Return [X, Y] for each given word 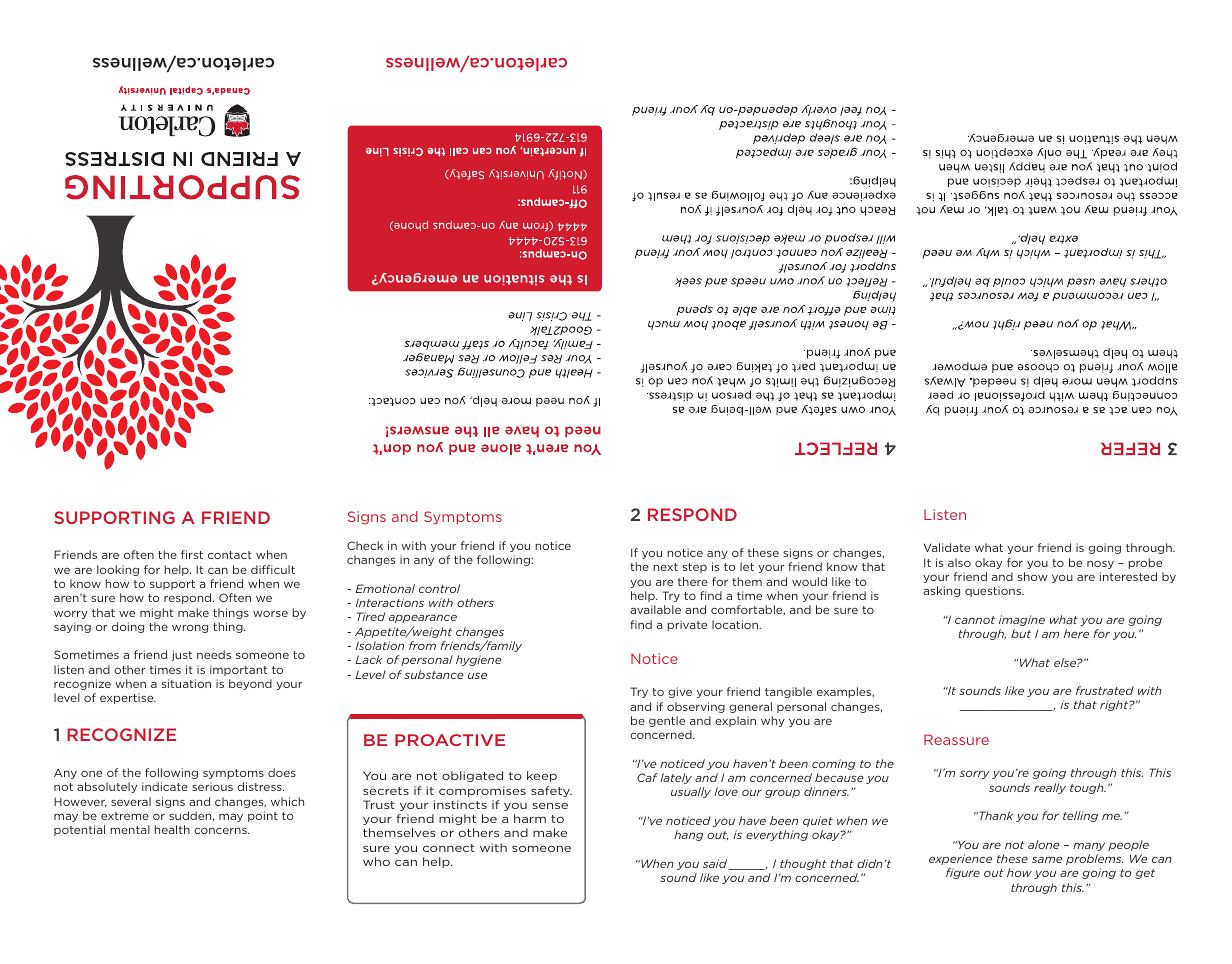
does [282, 772]
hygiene [478, 660]
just [181, 655]
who [376, 861]
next [665, 567]
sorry [975, 774]
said [716, 864]
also [959, 562]
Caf [647, 777]
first [192, 554]
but [1021, 633]
